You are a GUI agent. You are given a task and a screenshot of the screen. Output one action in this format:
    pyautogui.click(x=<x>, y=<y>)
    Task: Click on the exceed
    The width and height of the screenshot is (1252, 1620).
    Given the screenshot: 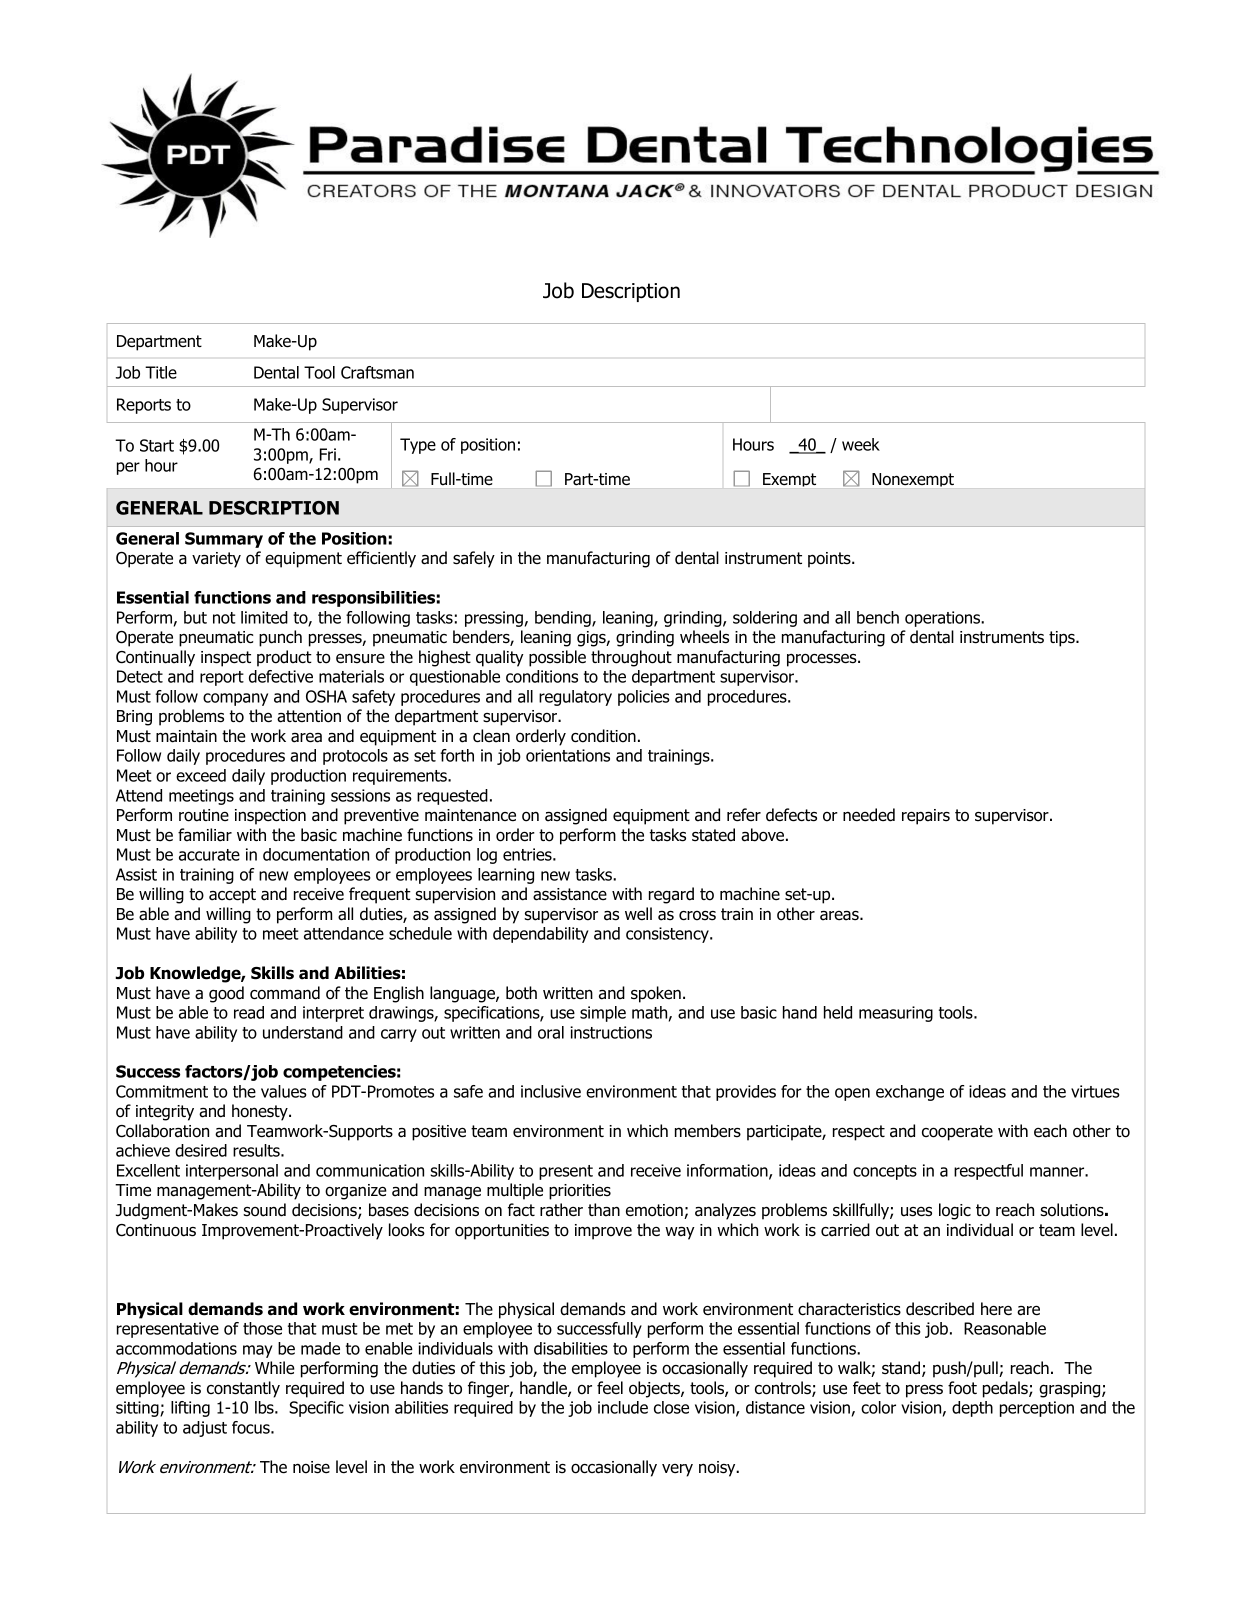 What is the action you would take?
    pyautogui.click(x=201, y=775)
